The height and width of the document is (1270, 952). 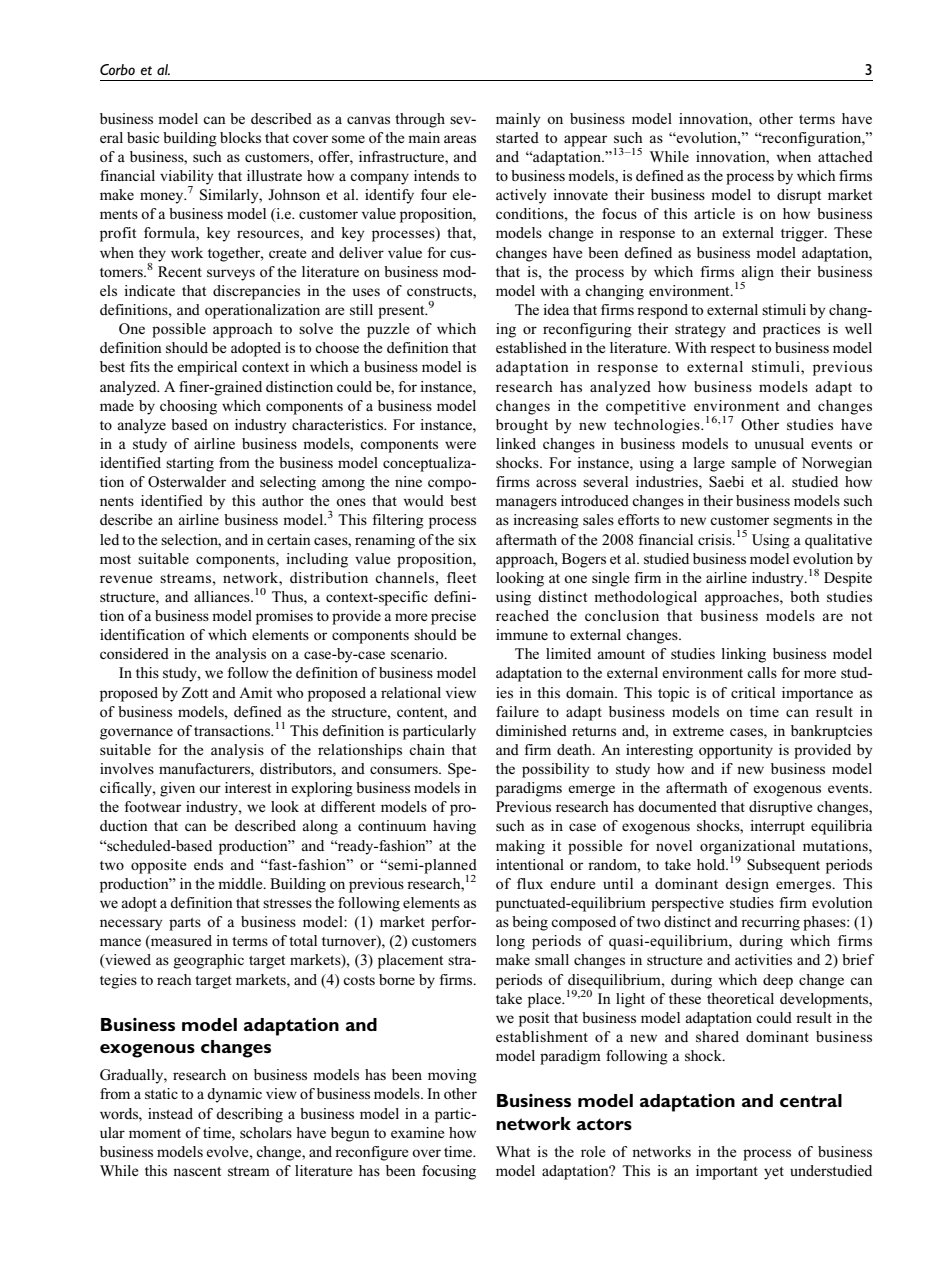 I want to click on attached, so click(x=845, y=156).
